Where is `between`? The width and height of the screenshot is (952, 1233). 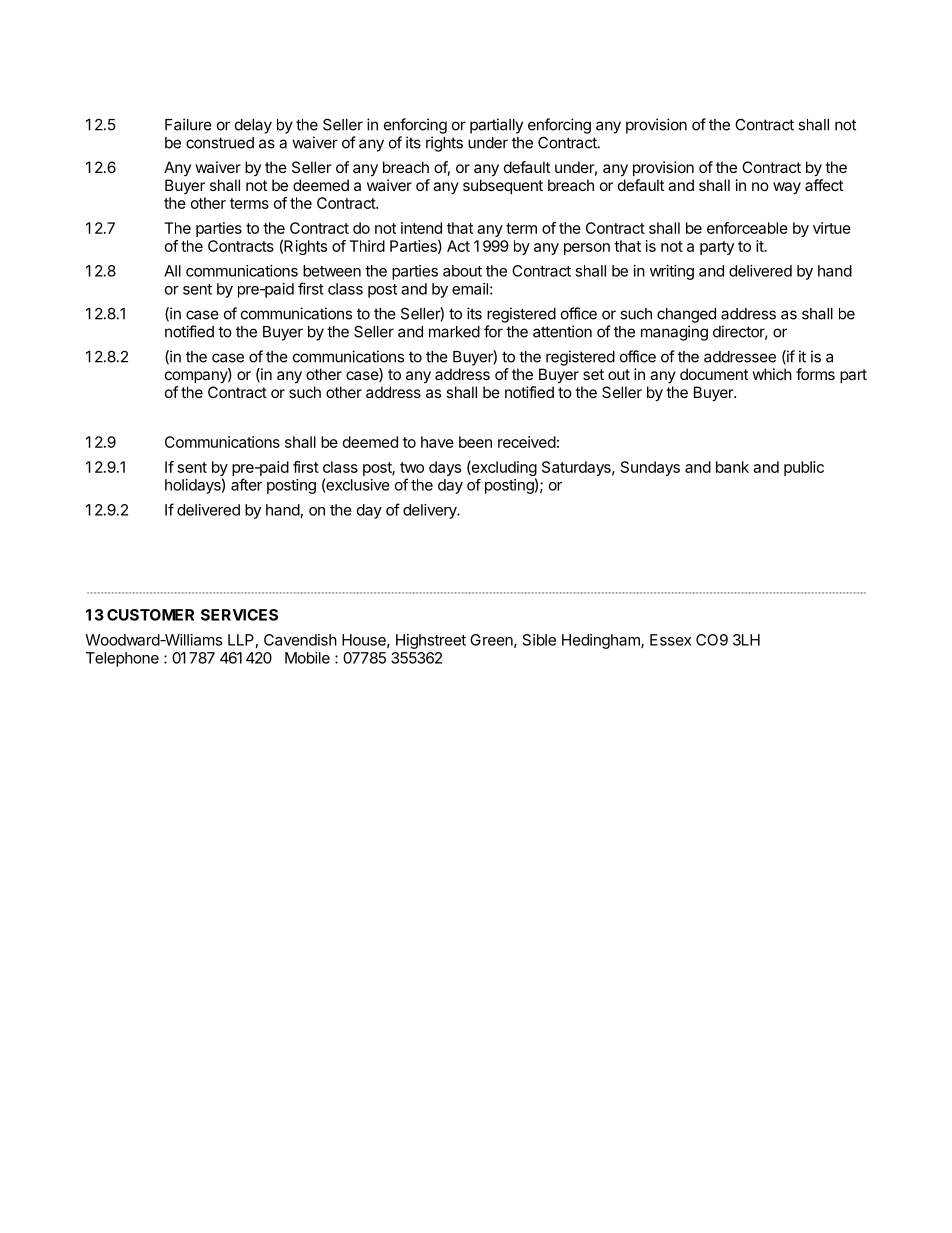
between is located at coordinates (332, 271).
